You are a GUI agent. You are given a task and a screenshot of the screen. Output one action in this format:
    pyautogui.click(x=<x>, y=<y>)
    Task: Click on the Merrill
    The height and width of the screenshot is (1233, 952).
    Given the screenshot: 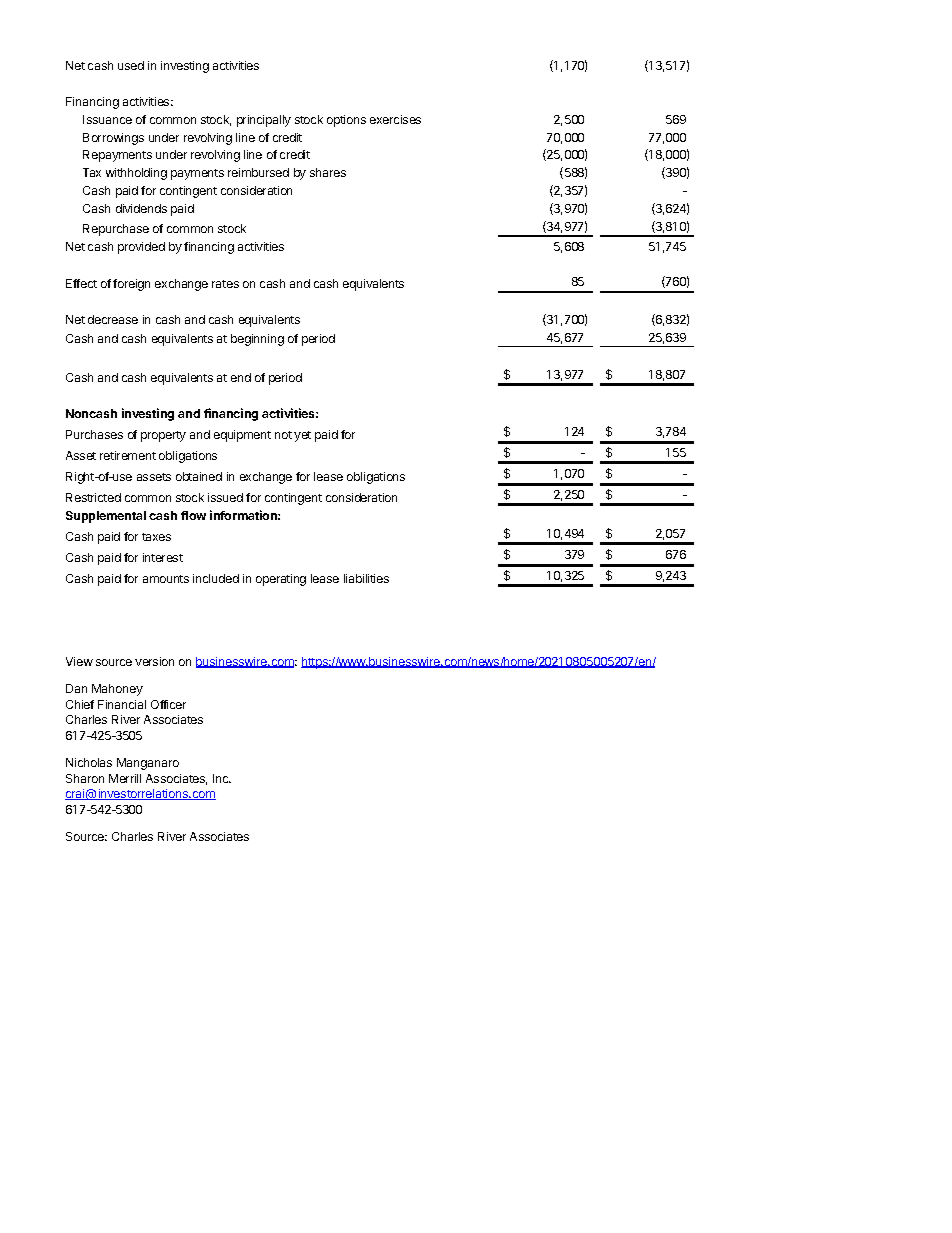 What is the action you would take?
    pyautogui.click(x=125, y=778)
